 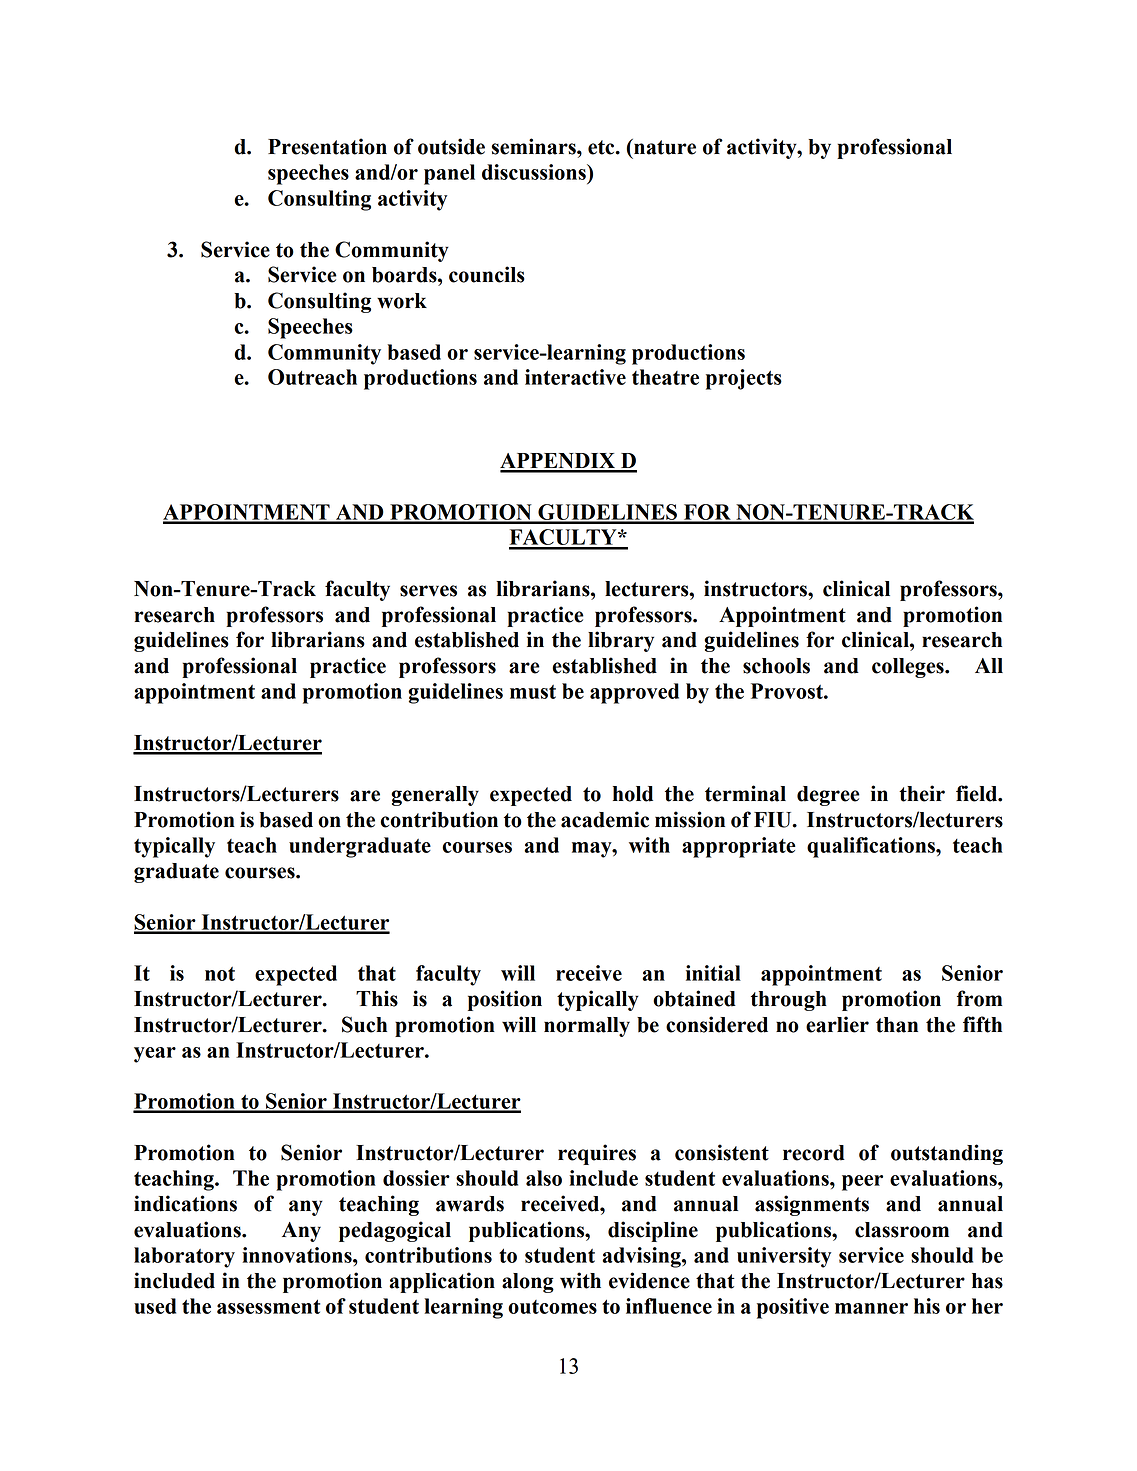 I want to click on not, so click(x=220, y=974).
